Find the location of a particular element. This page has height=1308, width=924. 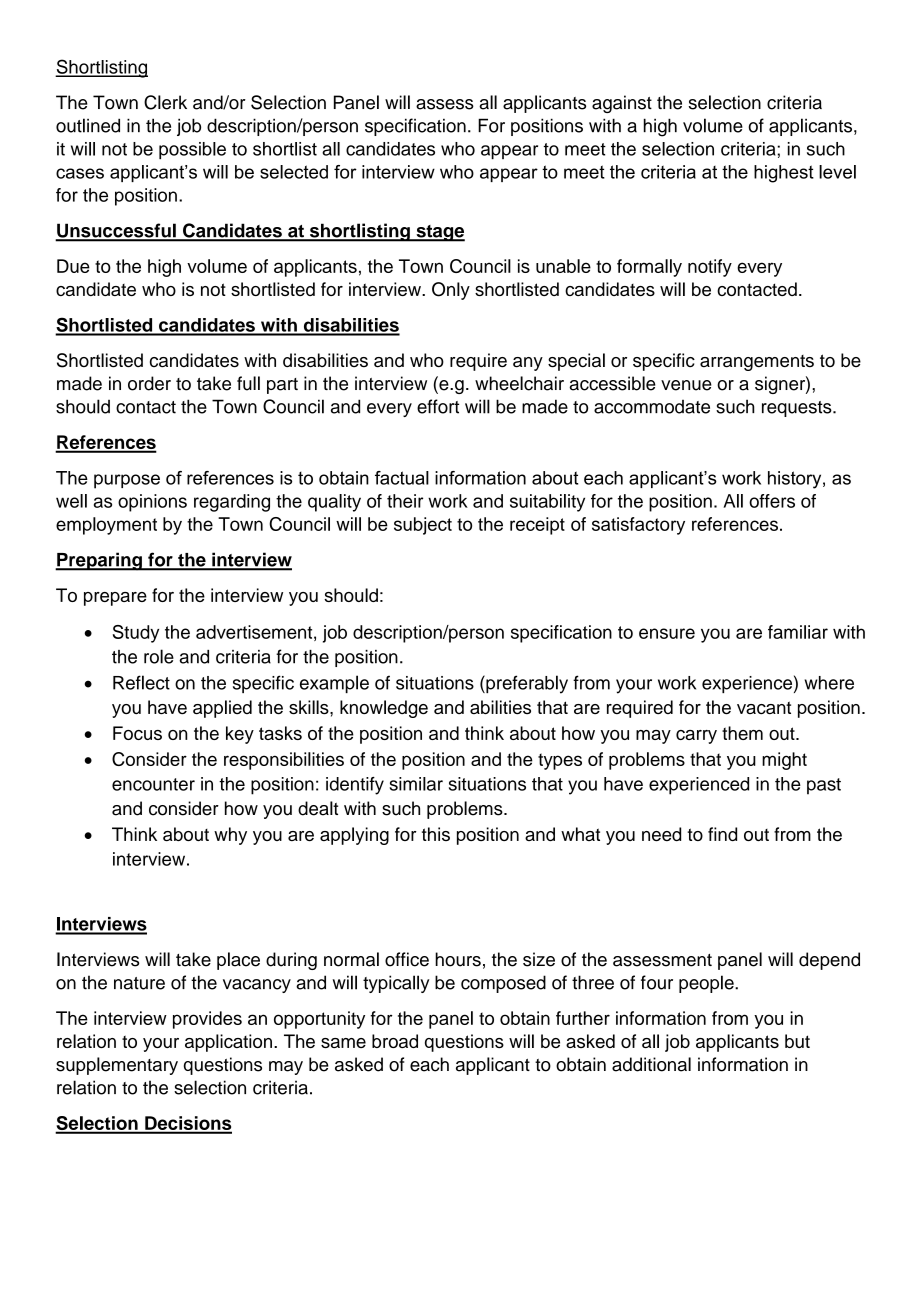

why is located at coordinates (230, 836).
